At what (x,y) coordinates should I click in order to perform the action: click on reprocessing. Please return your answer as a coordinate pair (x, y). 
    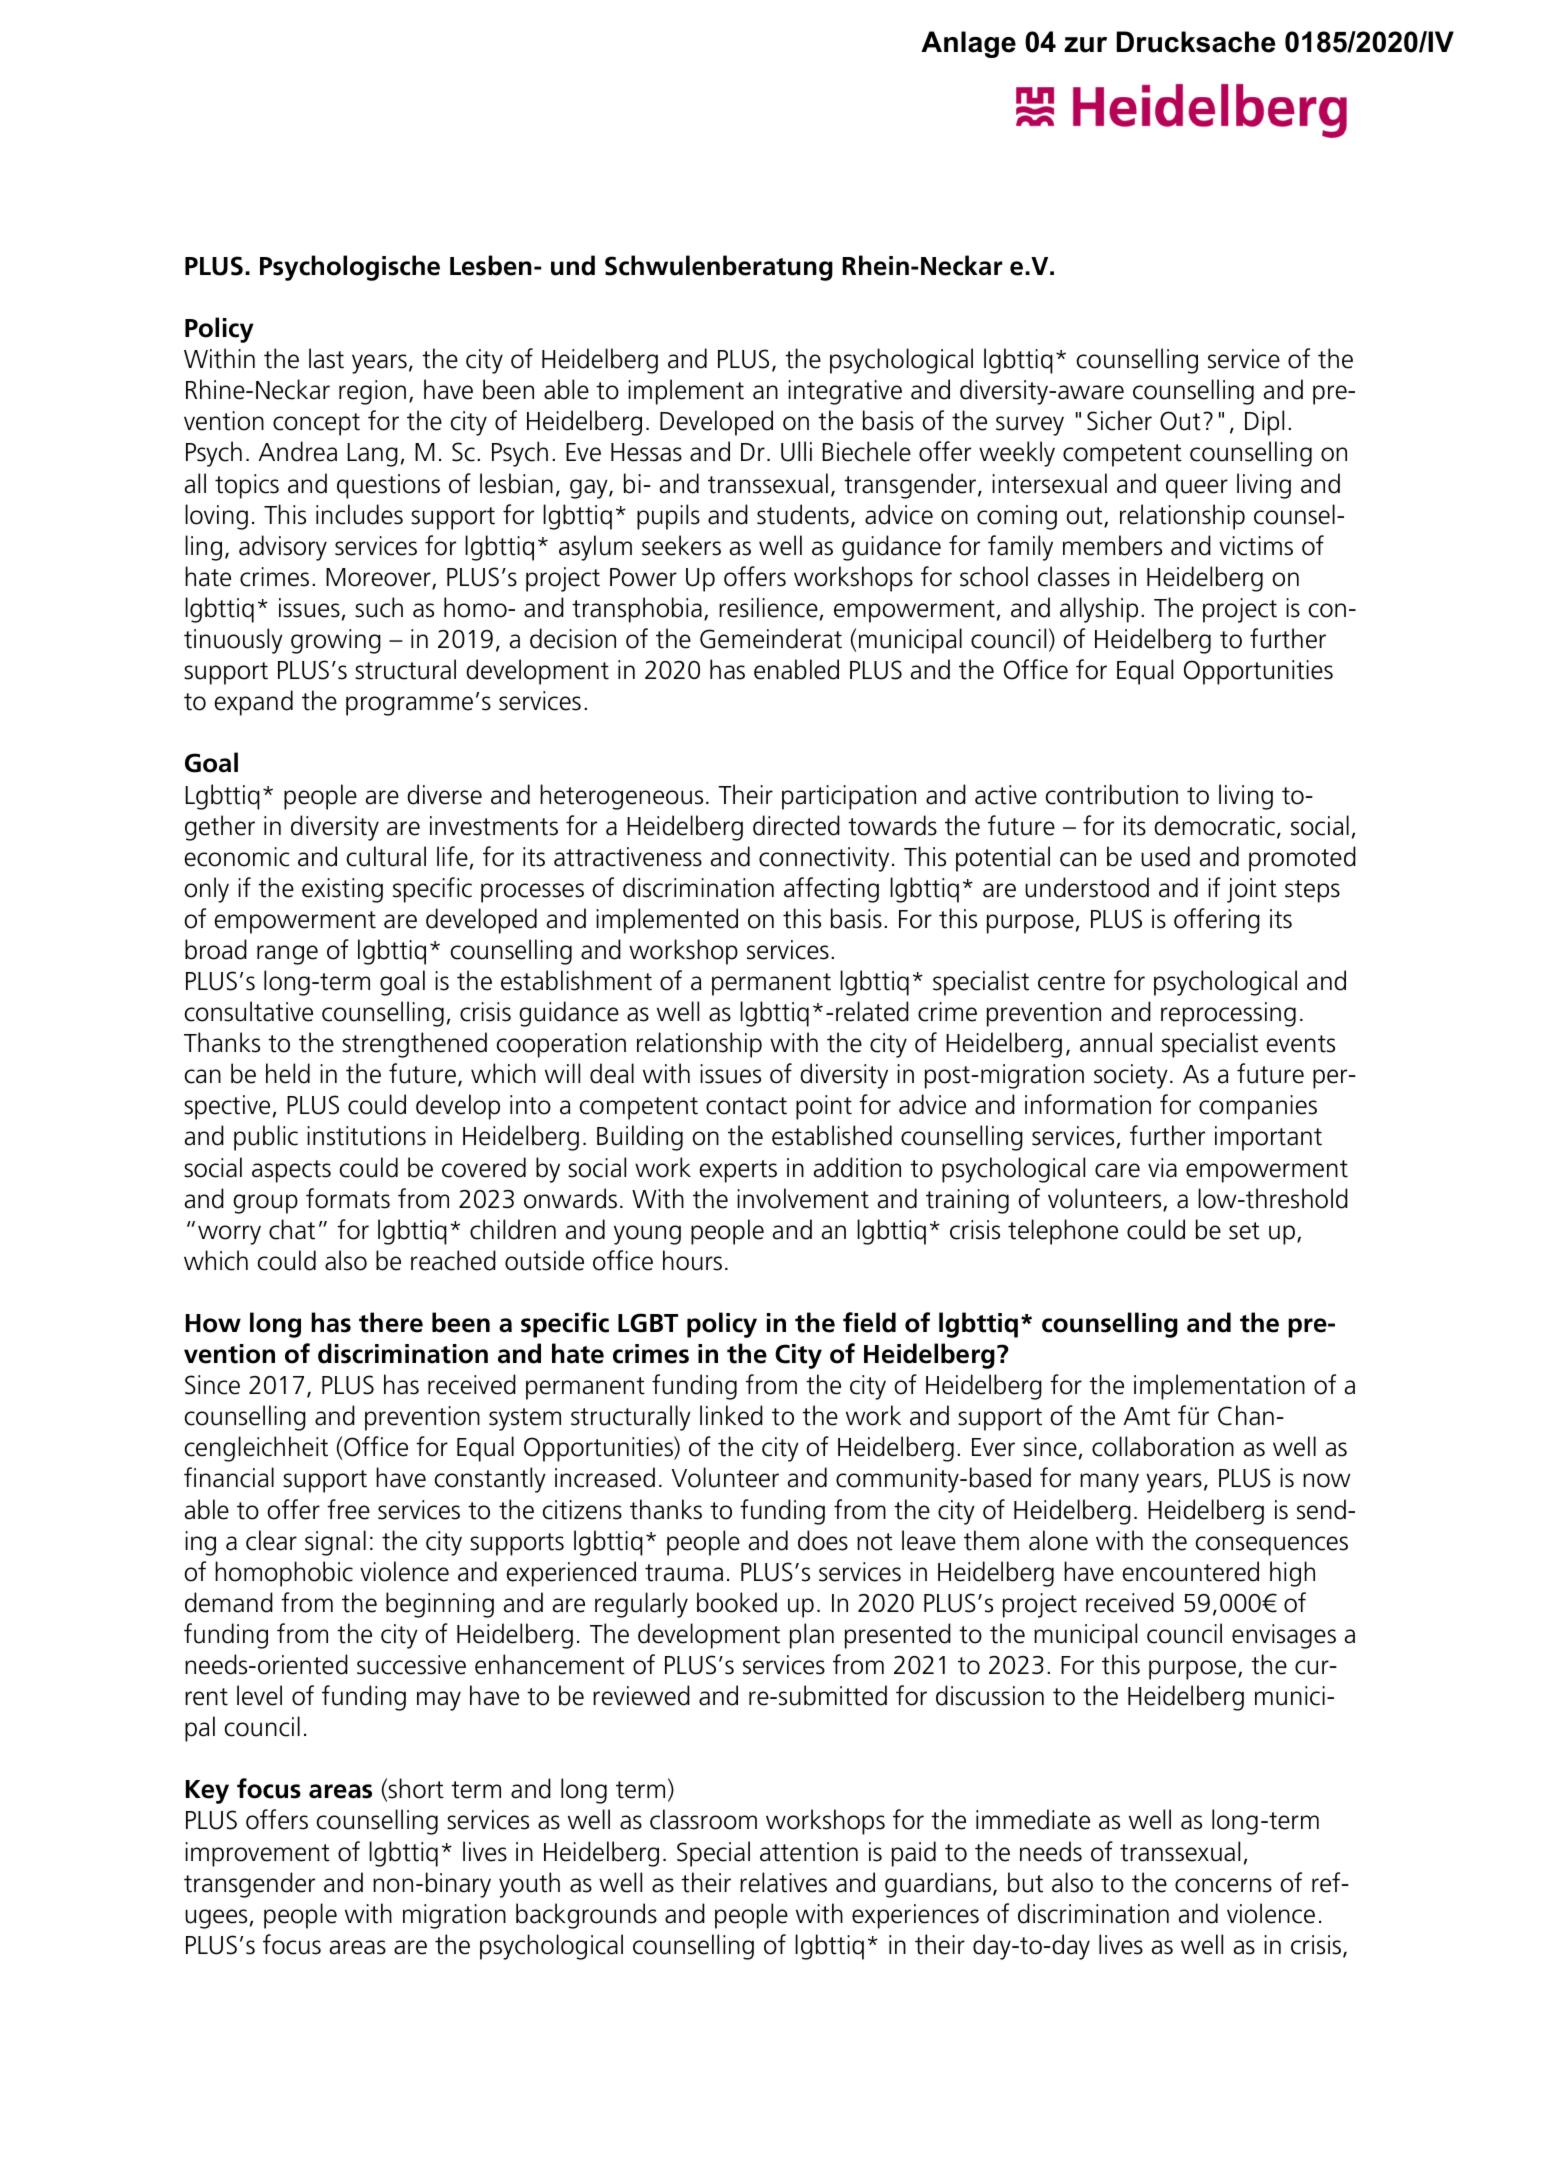
    Looking at the image, I should click on (1228, 1014).
